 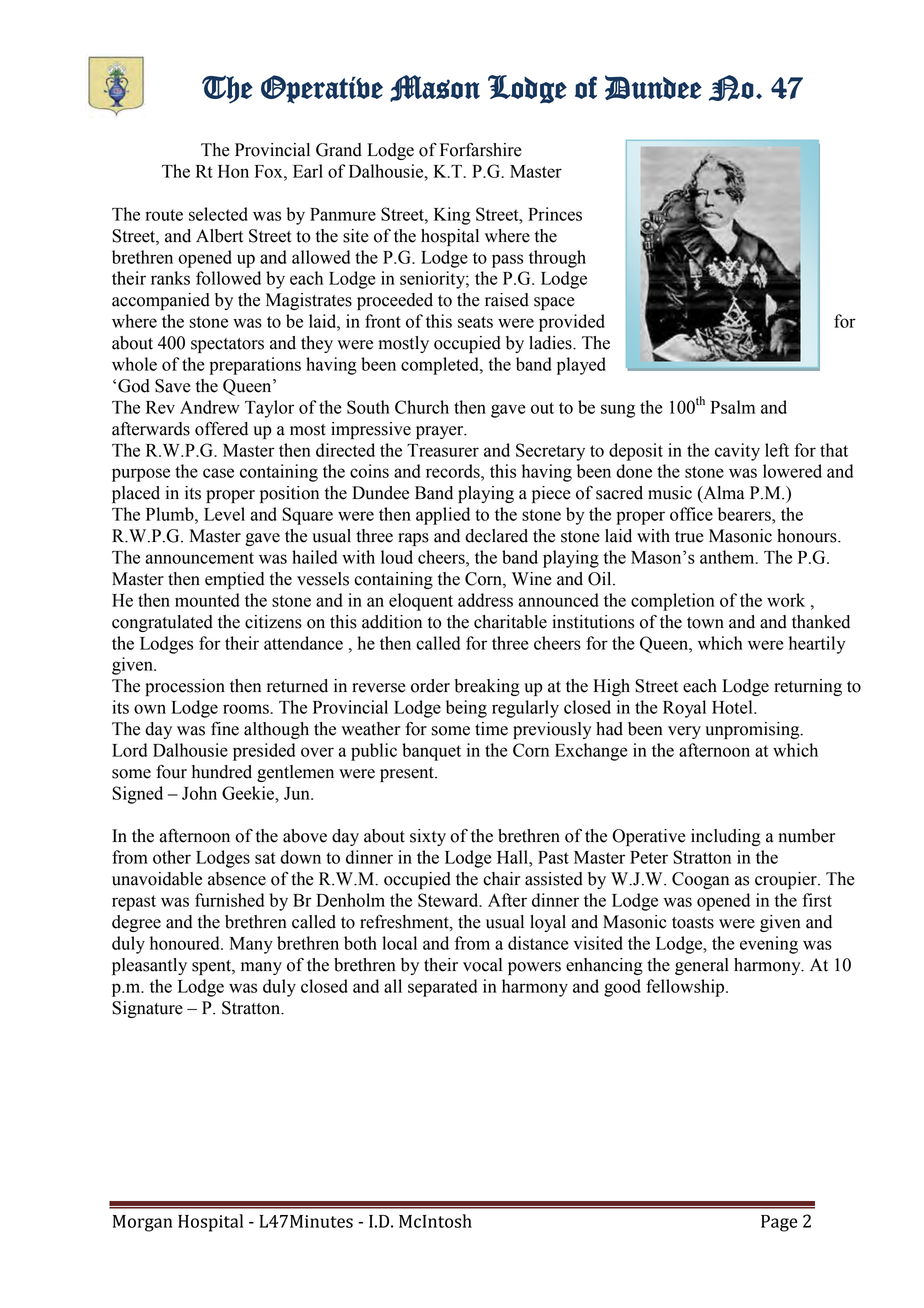 I want to click on through, so click(x=557, y=259).
